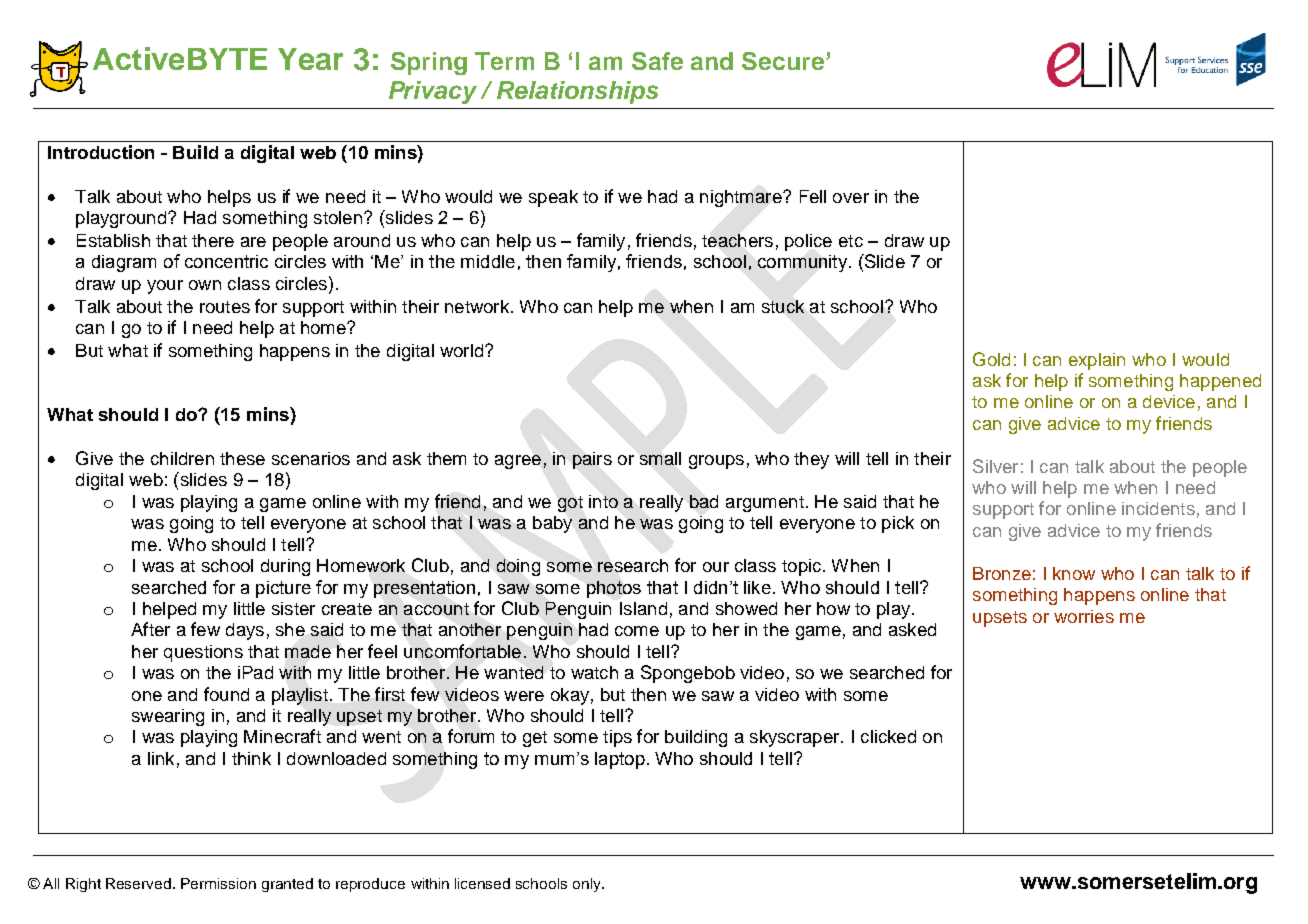 Image resolution: width=1308 pixels, height=924 pixels. I want to click on Permission, so click(218, 883).
